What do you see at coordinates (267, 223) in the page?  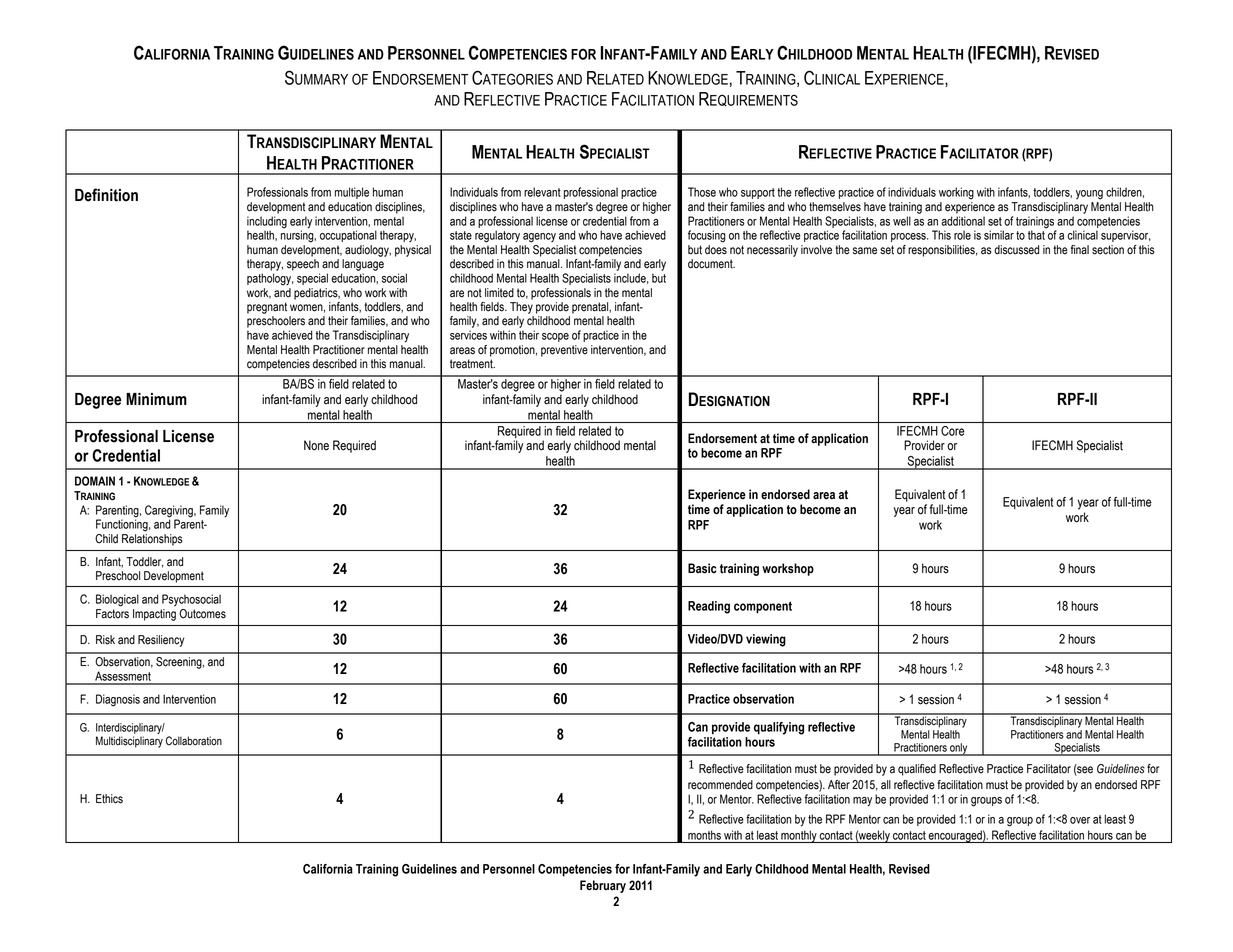 I see `including` at bounding box center [267, 223].
